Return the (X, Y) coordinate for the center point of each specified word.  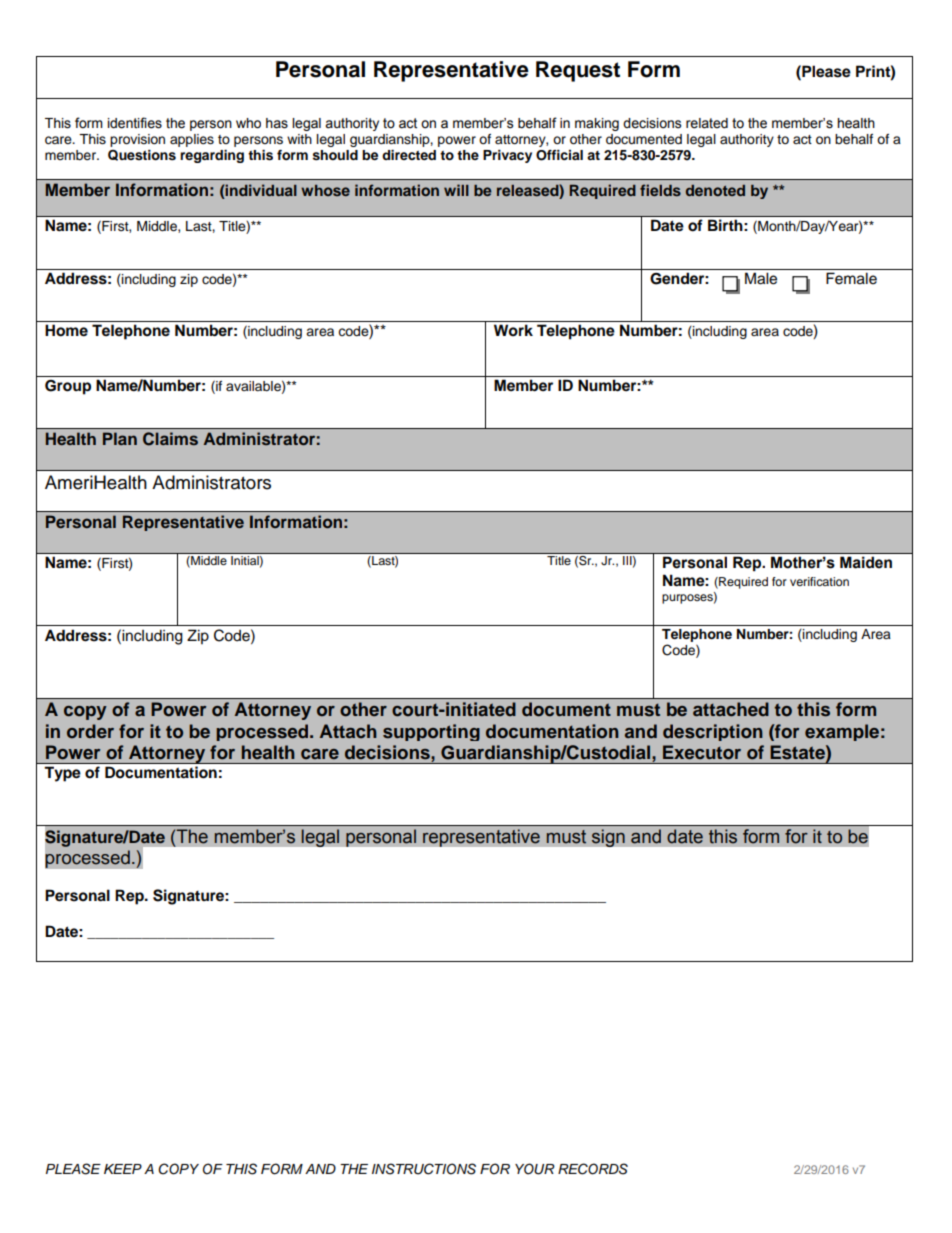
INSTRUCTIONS (424, 1169)
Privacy (507, 156)
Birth (725, 225)
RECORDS (593, 1169)
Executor (702, 752)
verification (819, 581)
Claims (170, 439)
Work (513, 330)
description (713, 732)
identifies (135, 123)
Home (66, 330)
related (707, 123)
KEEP (123, 1169)
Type (62, 774)
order (90, 731)
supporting (431, 732)
